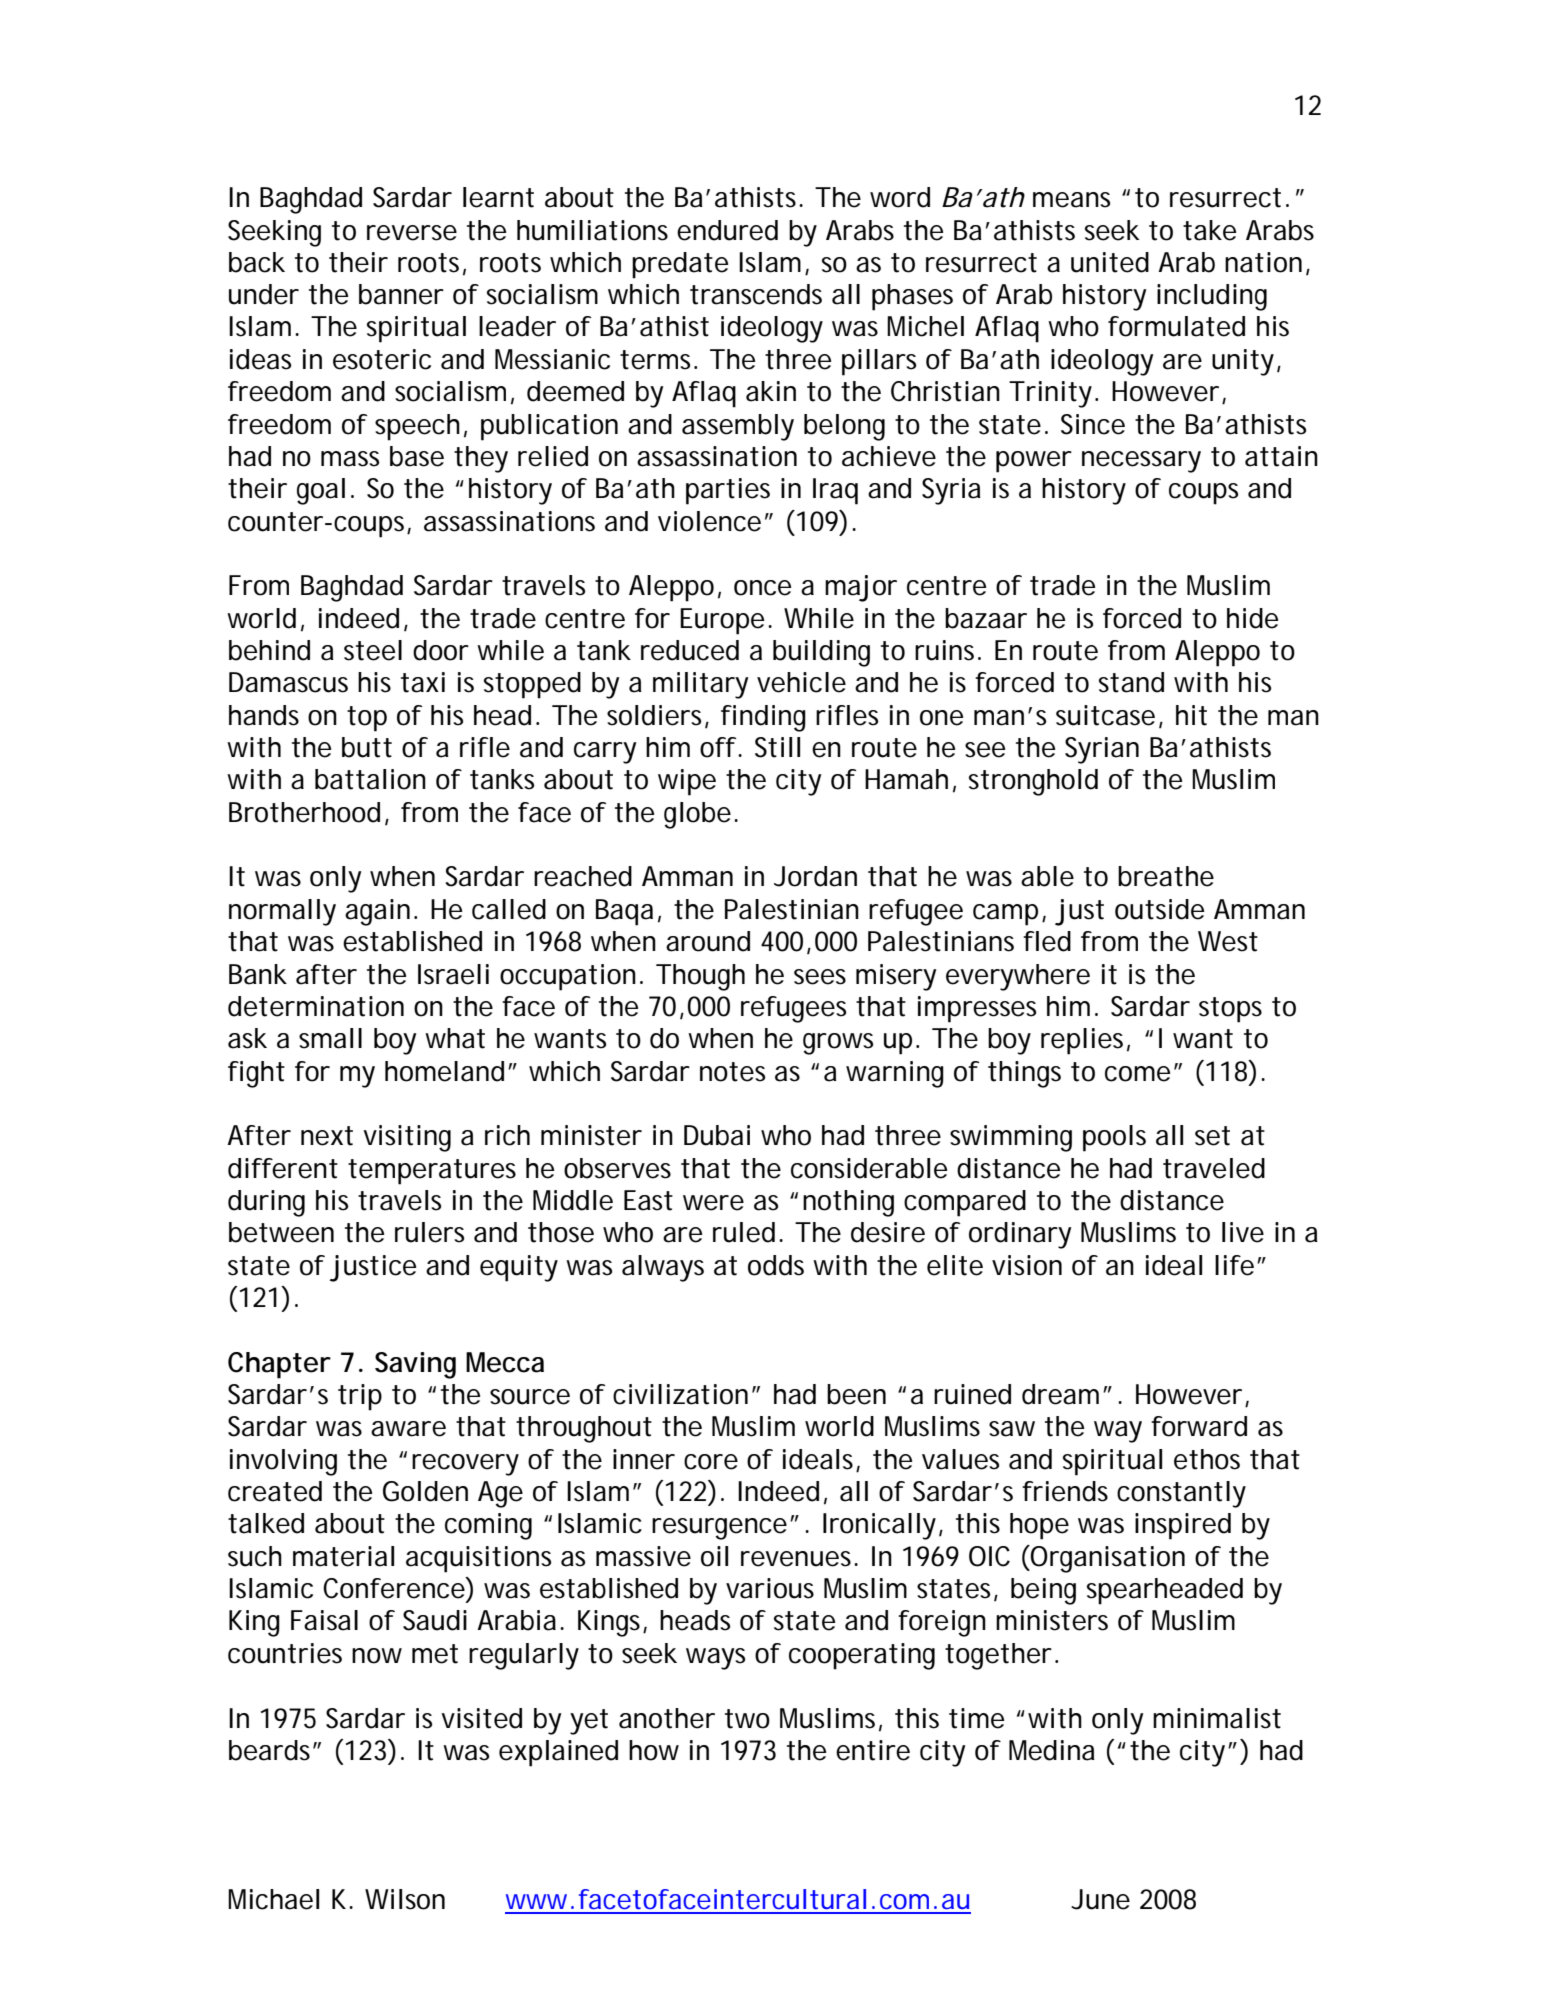 The image size is (1550, 2006). What do you see at coordinates (732, 1072) in the screenshot?
I see `notes` at bounding box center [732, 1072].
